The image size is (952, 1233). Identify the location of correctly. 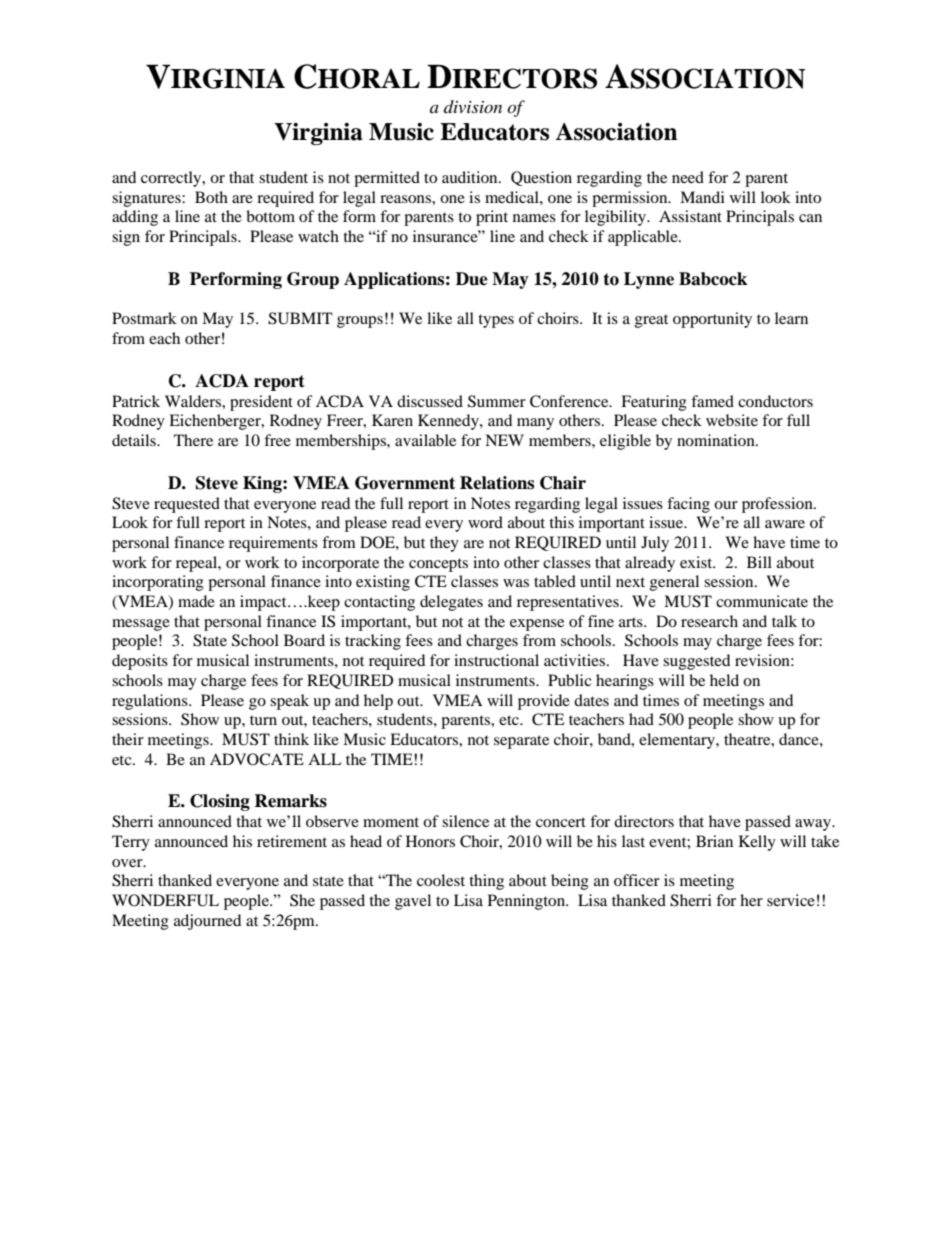
(172, 179).
